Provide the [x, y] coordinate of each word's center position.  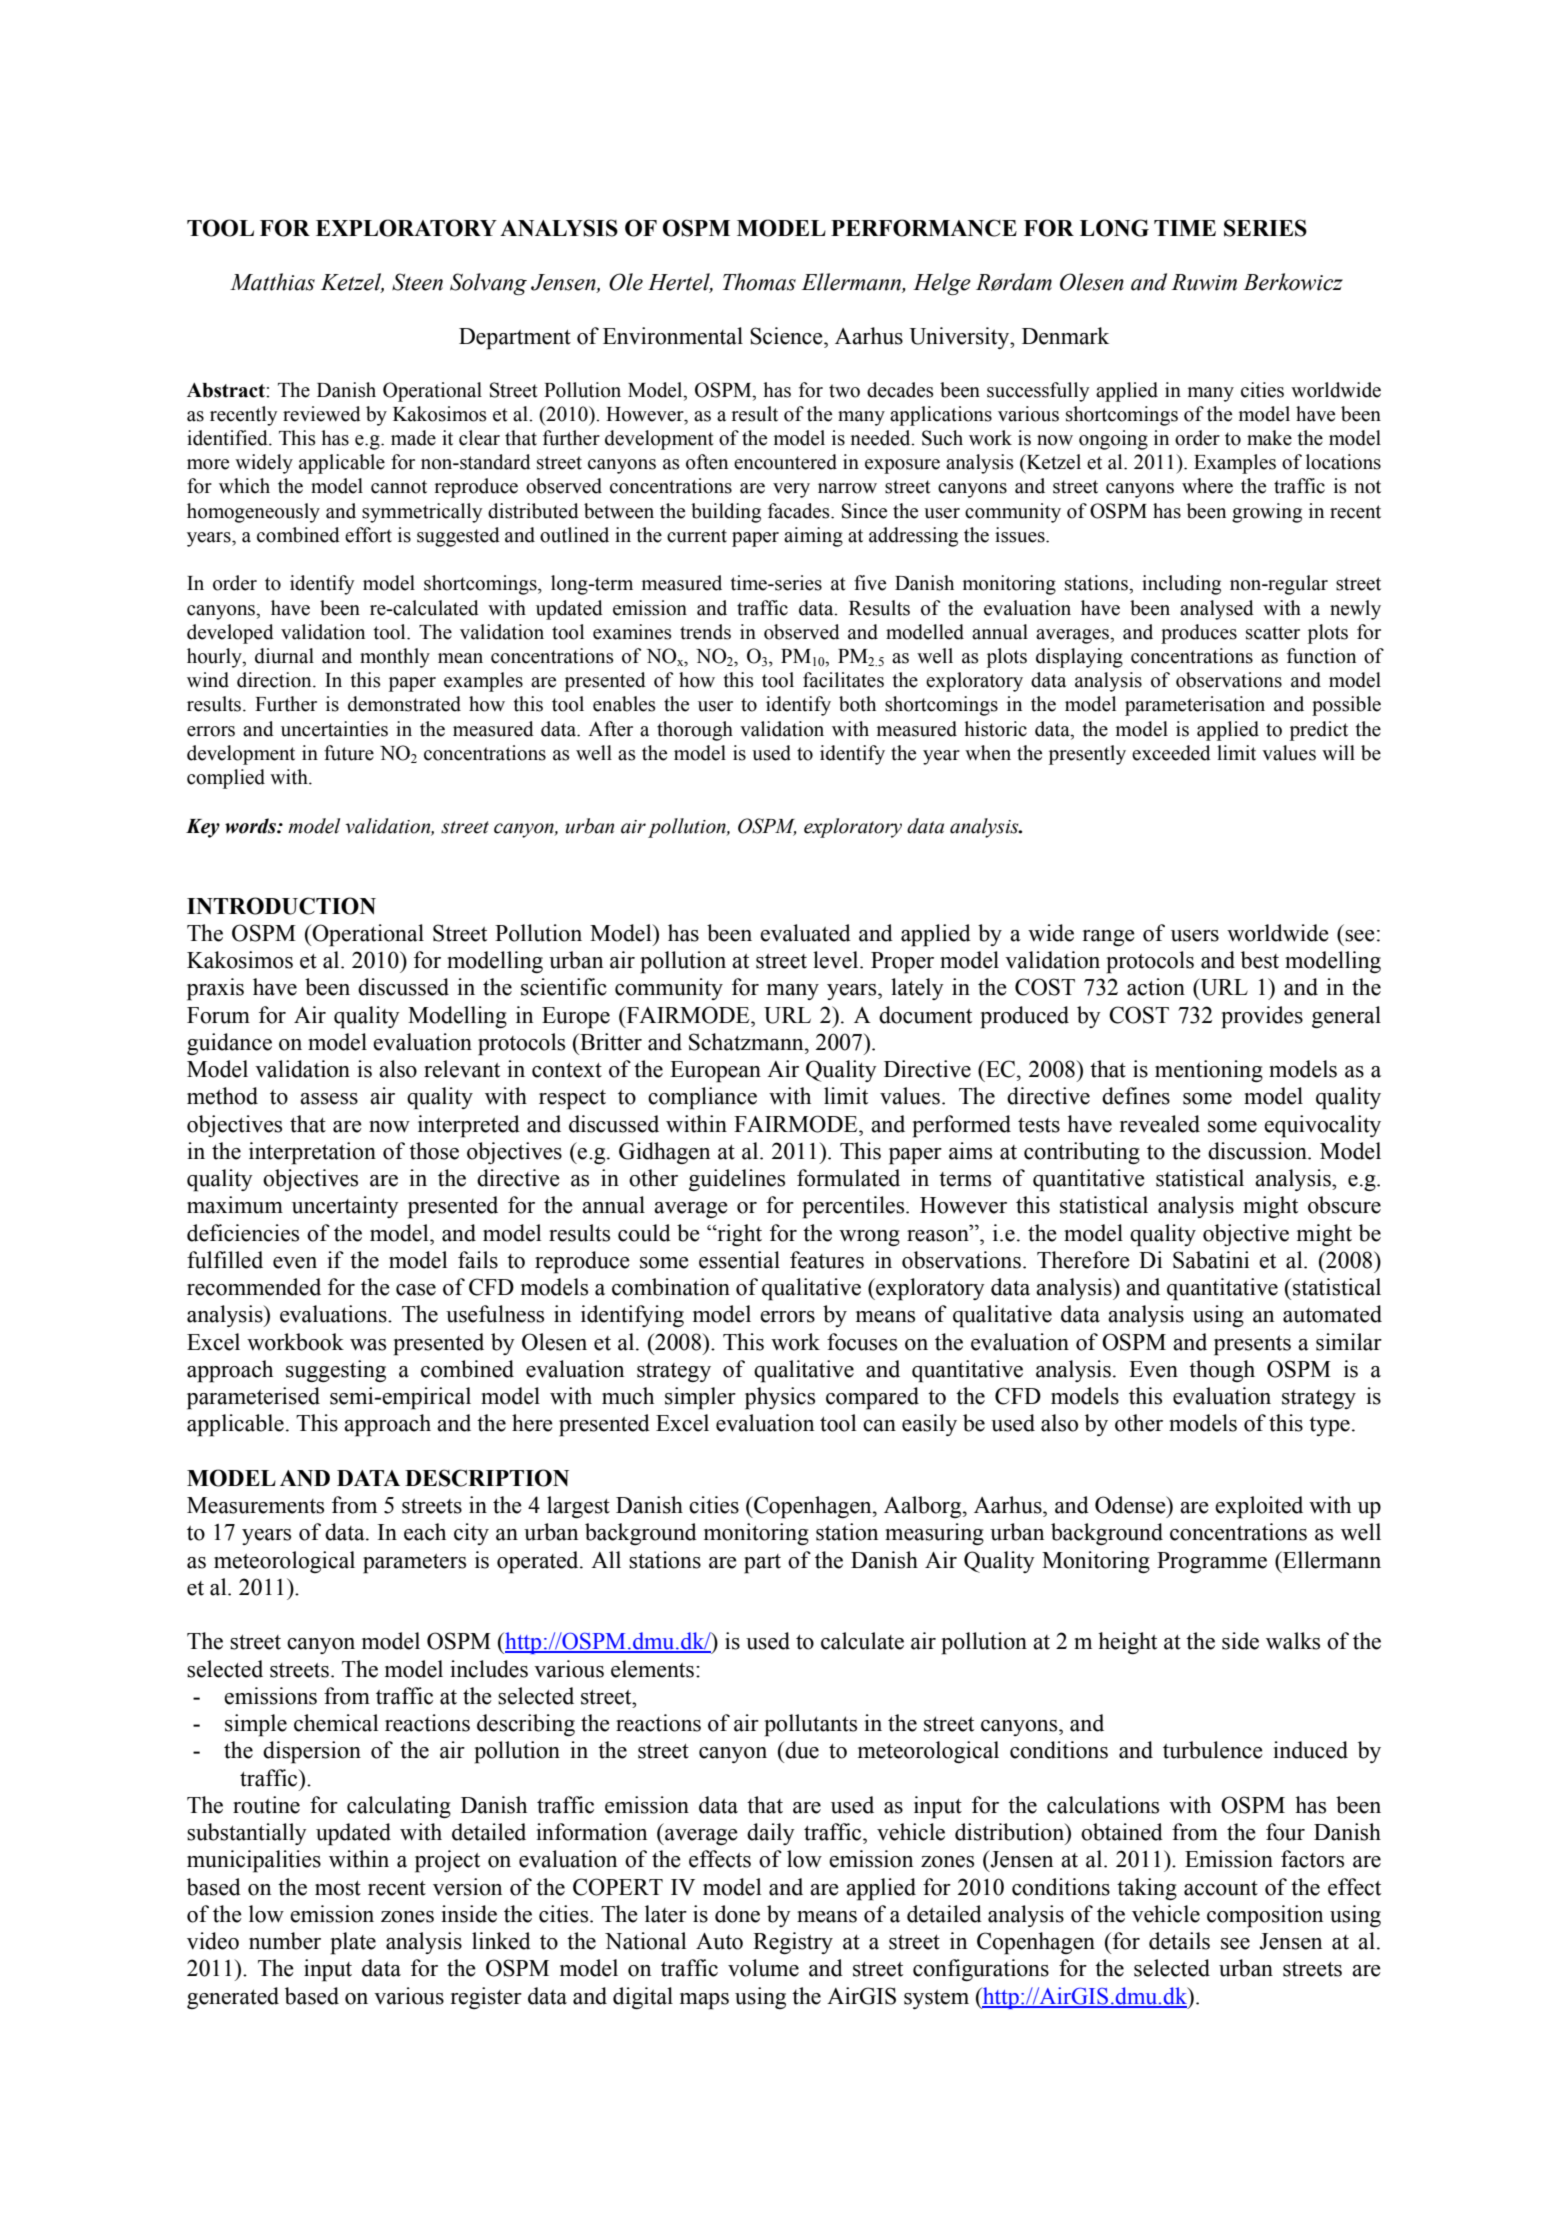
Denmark [1065, 336]
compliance [702, 1098]
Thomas [759, 282]
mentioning [1209, 1071]
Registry [793, 1943]
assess [329, 1099]
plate [353, 1943]
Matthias [272, 282]
